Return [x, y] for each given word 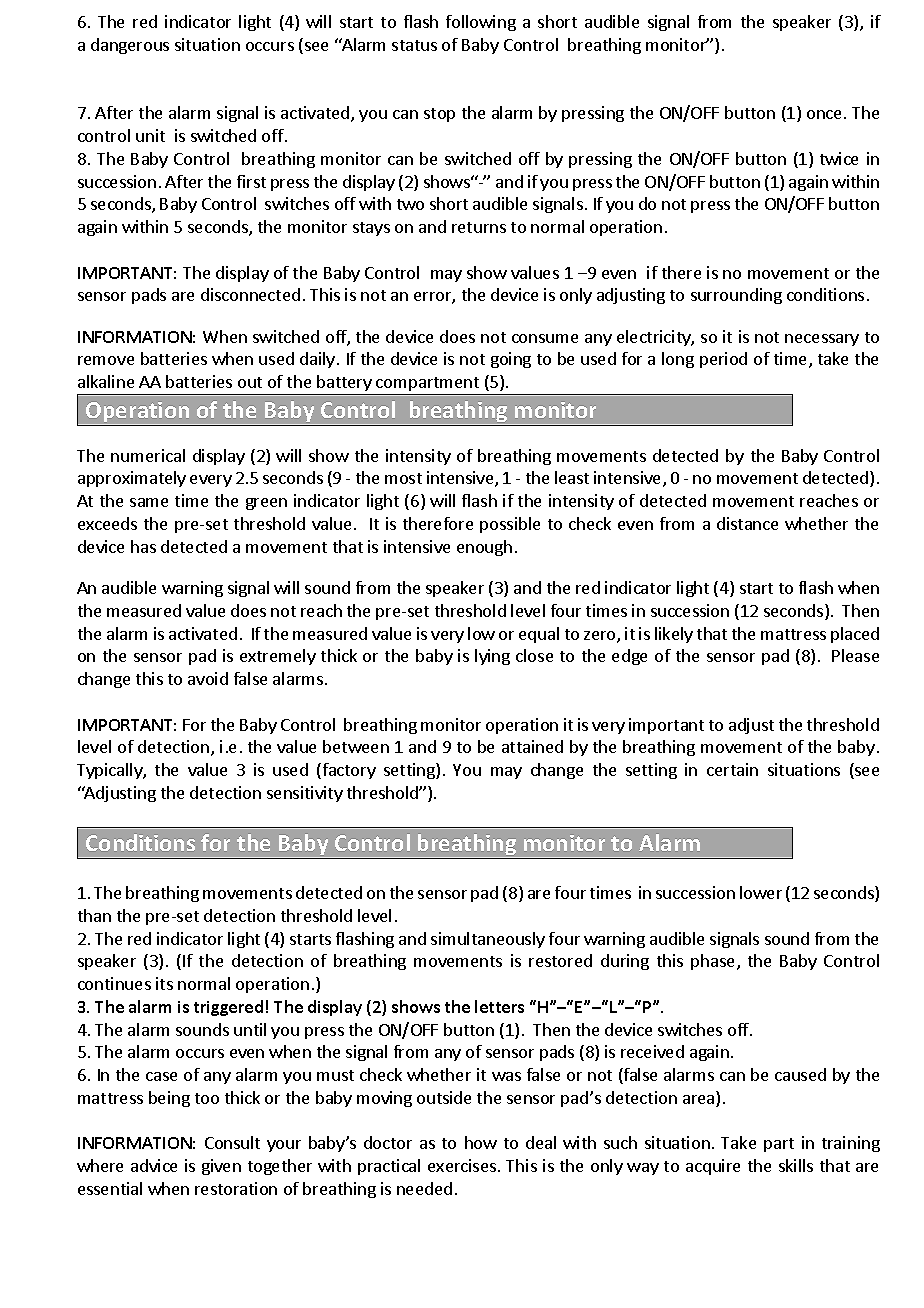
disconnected [250, 294]
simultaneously [488, 940]
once [824, 114]
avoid [208, 678]
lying [492, 657]
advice [154, 1165]
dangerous [130, 46]
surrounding [736, 296]
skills [796, 1165]
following [481, 23]
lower [761, 892]
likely [674, 635]
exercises [463, 1165]
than [94, 915]
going [511, 360]
